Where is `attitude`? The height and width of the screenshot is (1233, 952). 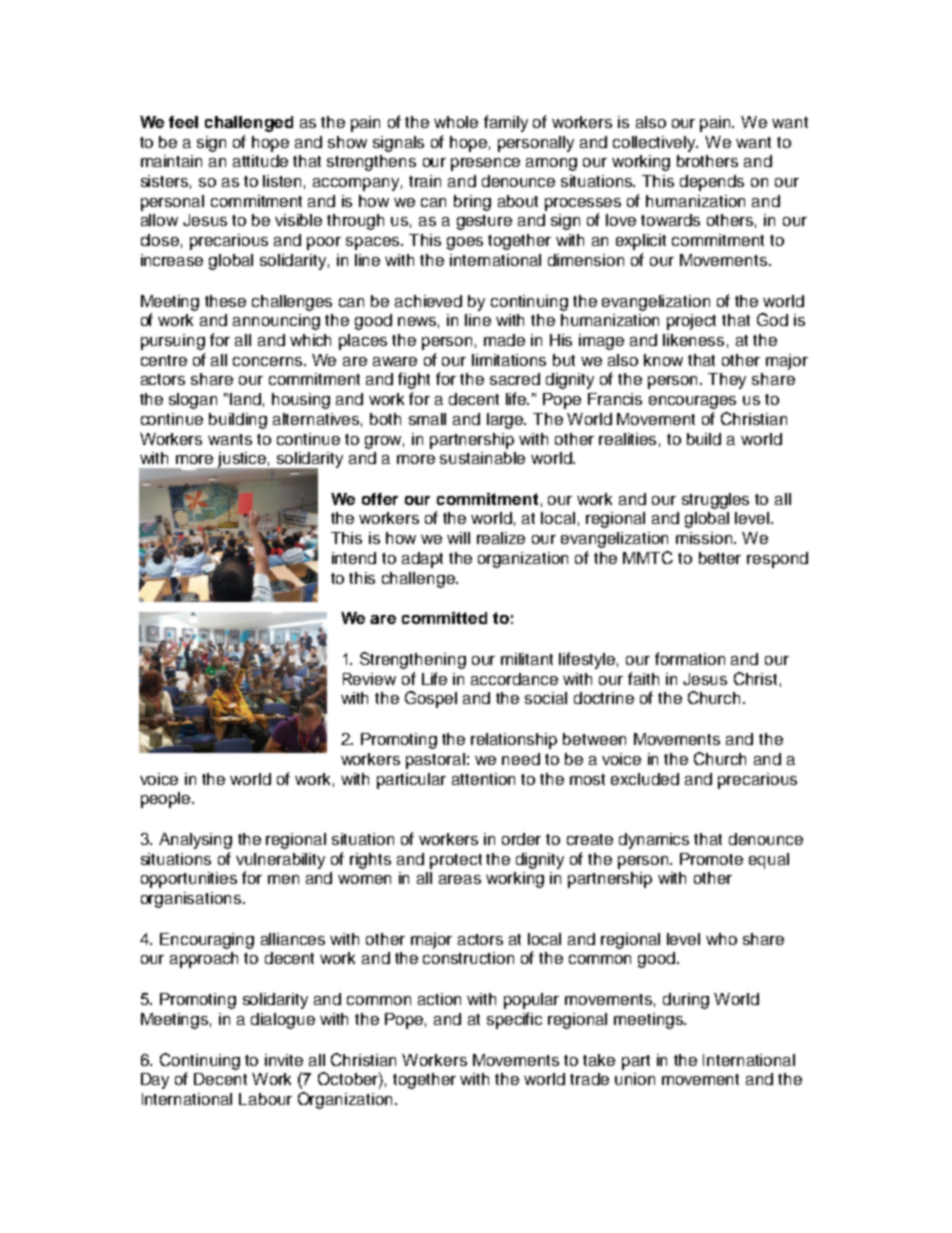
attitude is located at coordinates (260, 161).
